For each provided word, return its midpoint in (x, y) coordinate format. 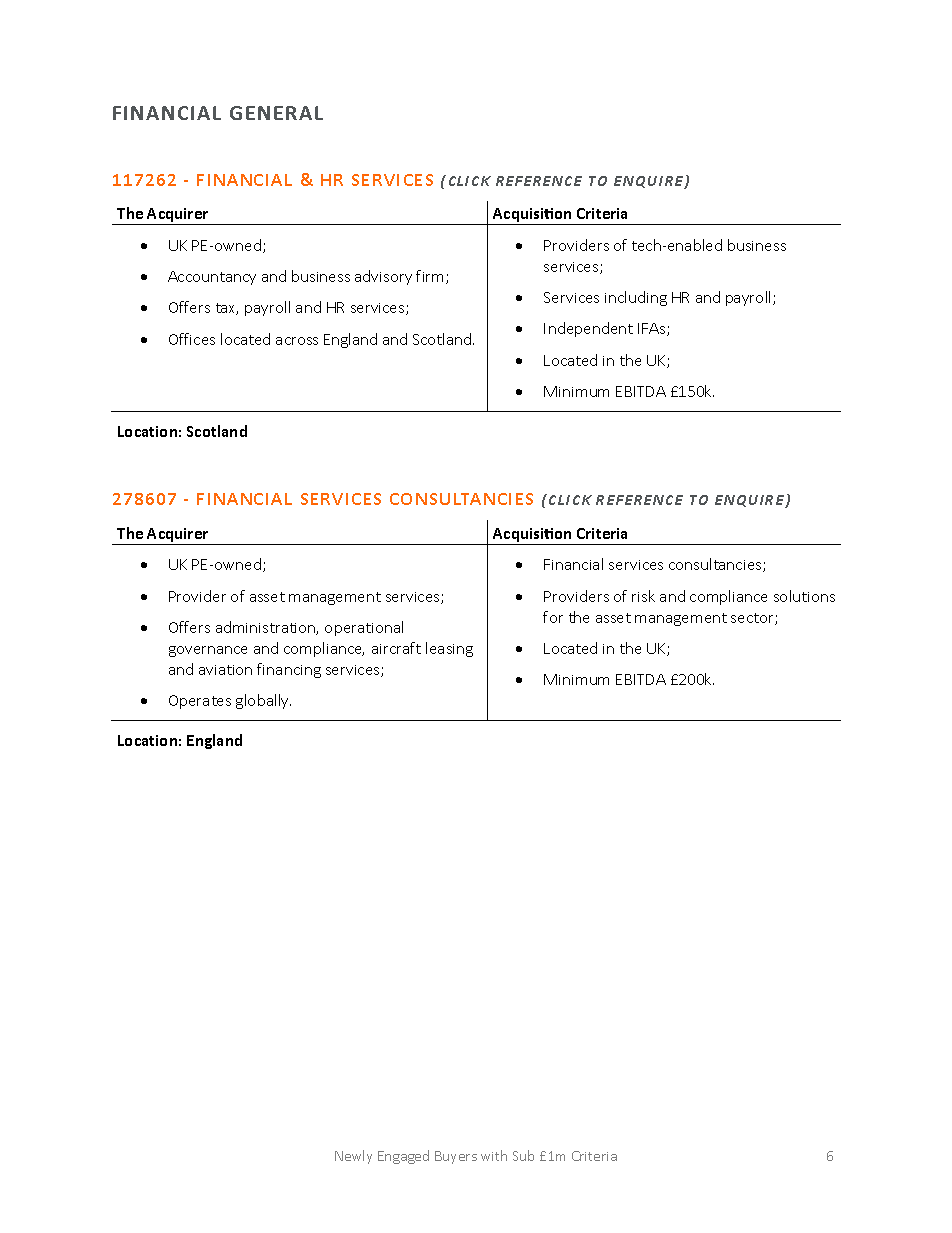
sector (753, 619)
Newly (353, 1157)
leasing (449, 649)
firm (431, 277)
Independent (588, 329)
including (636, 298)
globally (263, 701)
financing (289, 670)
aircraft (396, 648)
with (494, 1155)
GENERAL (276, 113)
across (297, 341)
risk (643, 596)
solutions (804, 596)
